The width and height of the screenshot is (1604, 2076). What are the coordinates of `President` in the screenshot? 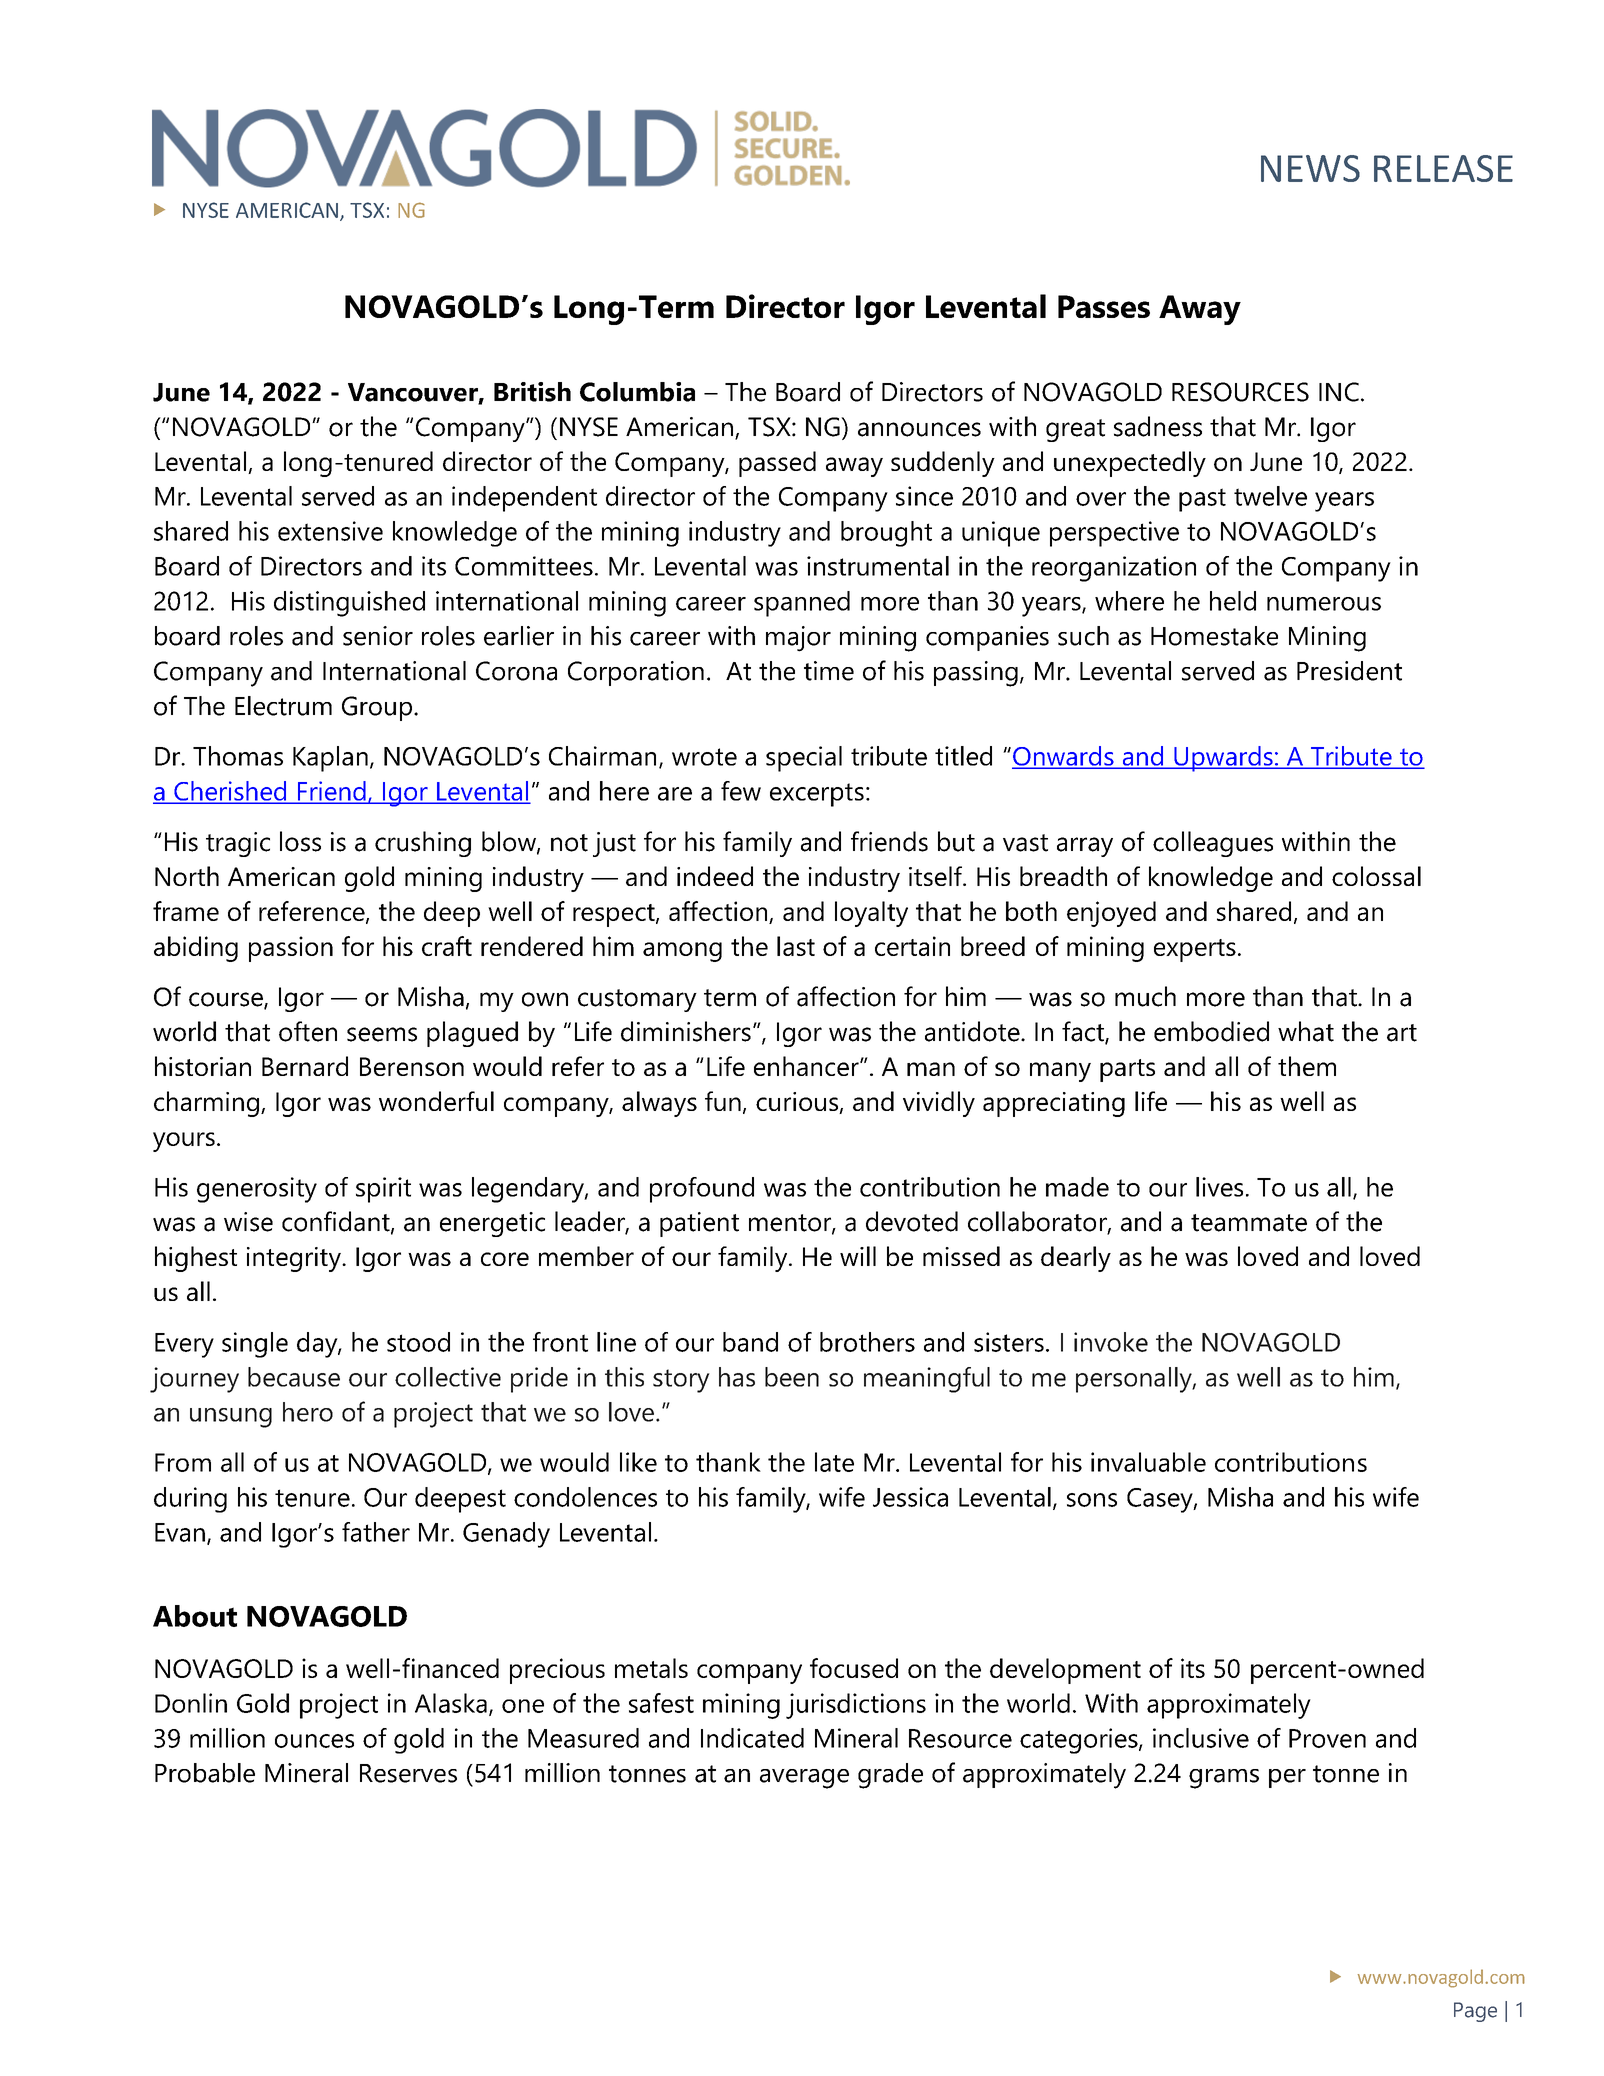 It's located at (1349, 671).
